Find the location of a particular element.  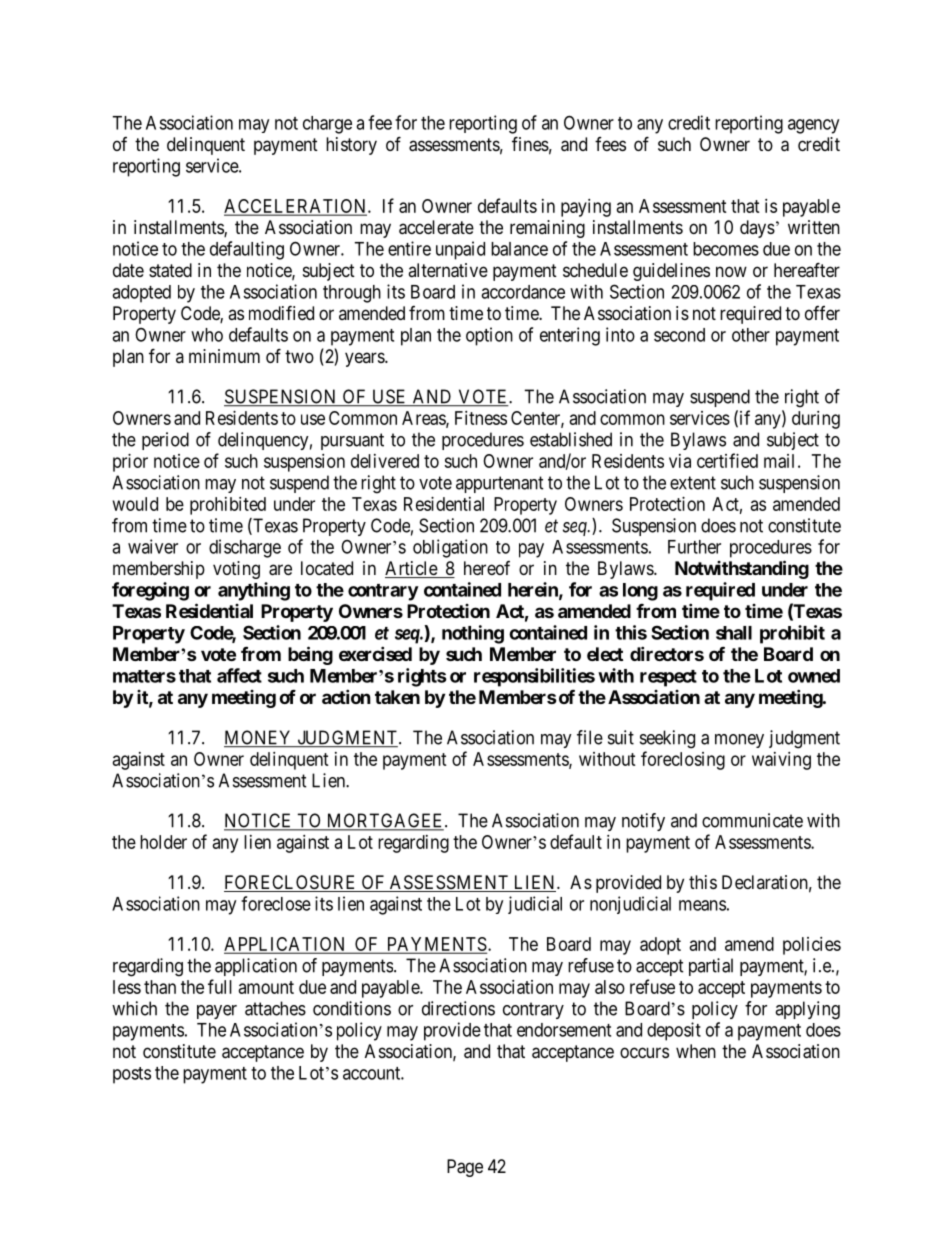

partial is located at coordinates (711, 967).
